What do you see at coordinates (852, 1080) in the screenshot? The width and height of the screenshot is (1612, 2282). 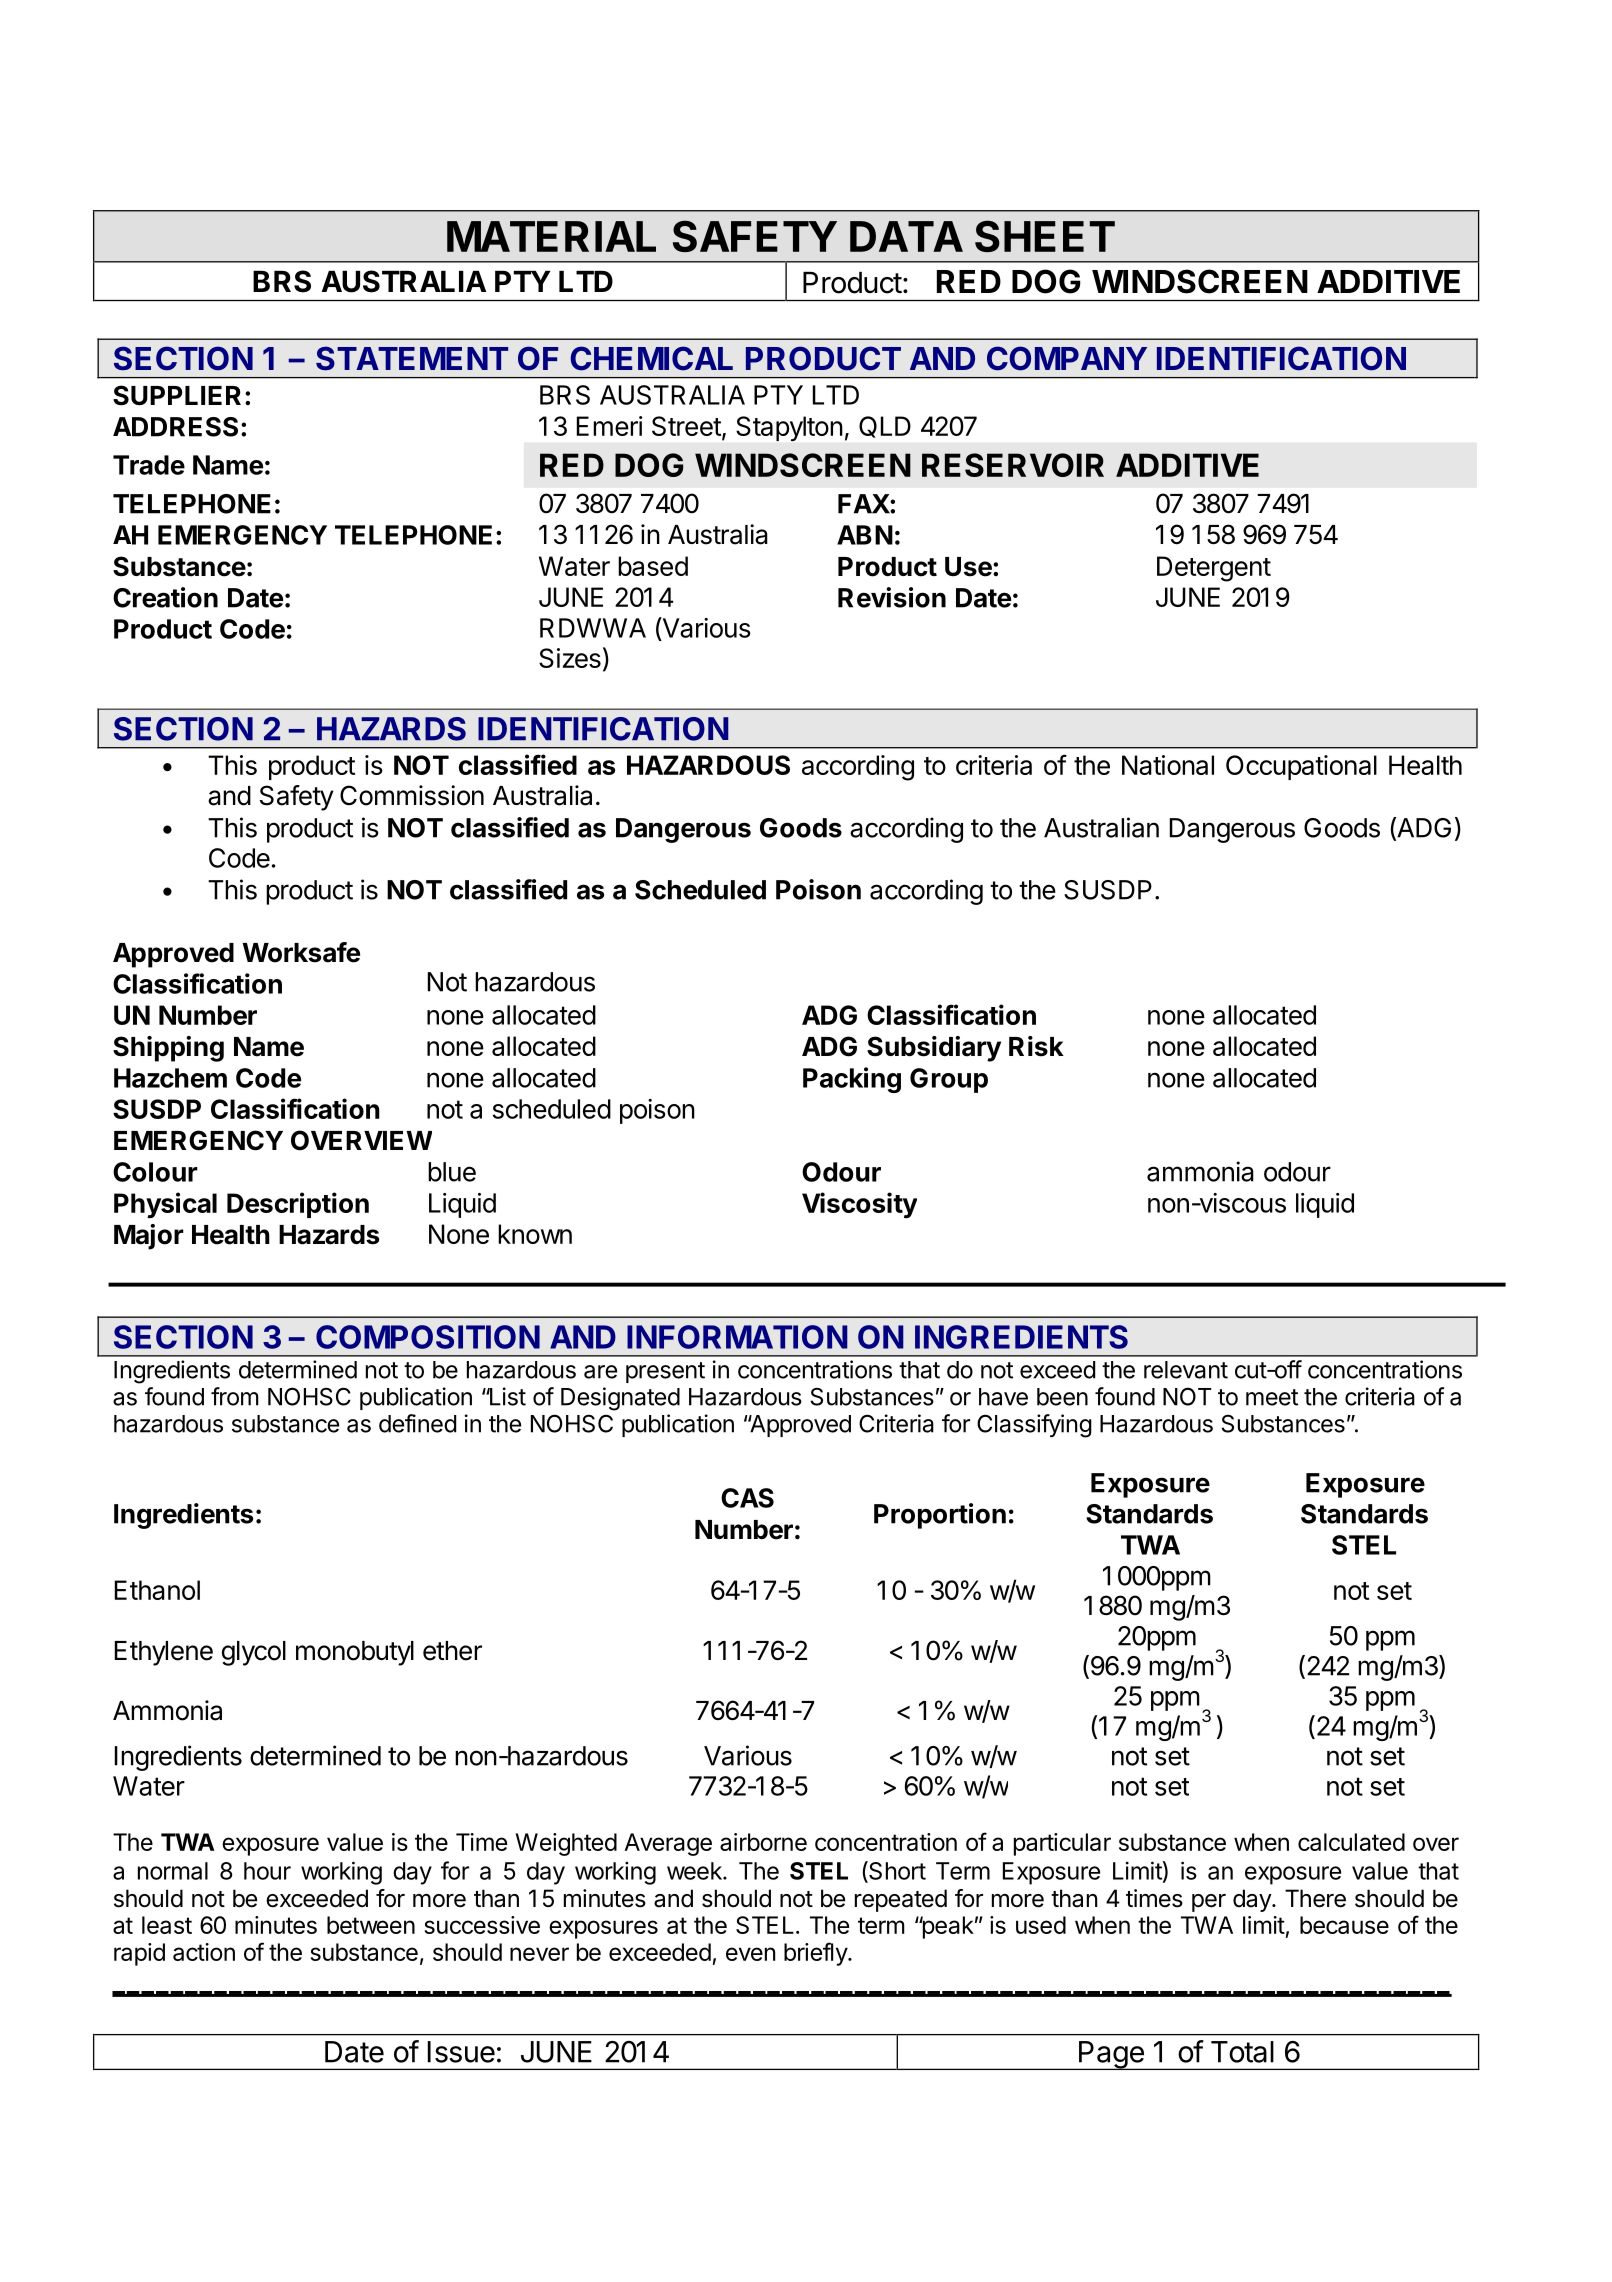 I see `Packing` at bounding box center [852, 1080].
